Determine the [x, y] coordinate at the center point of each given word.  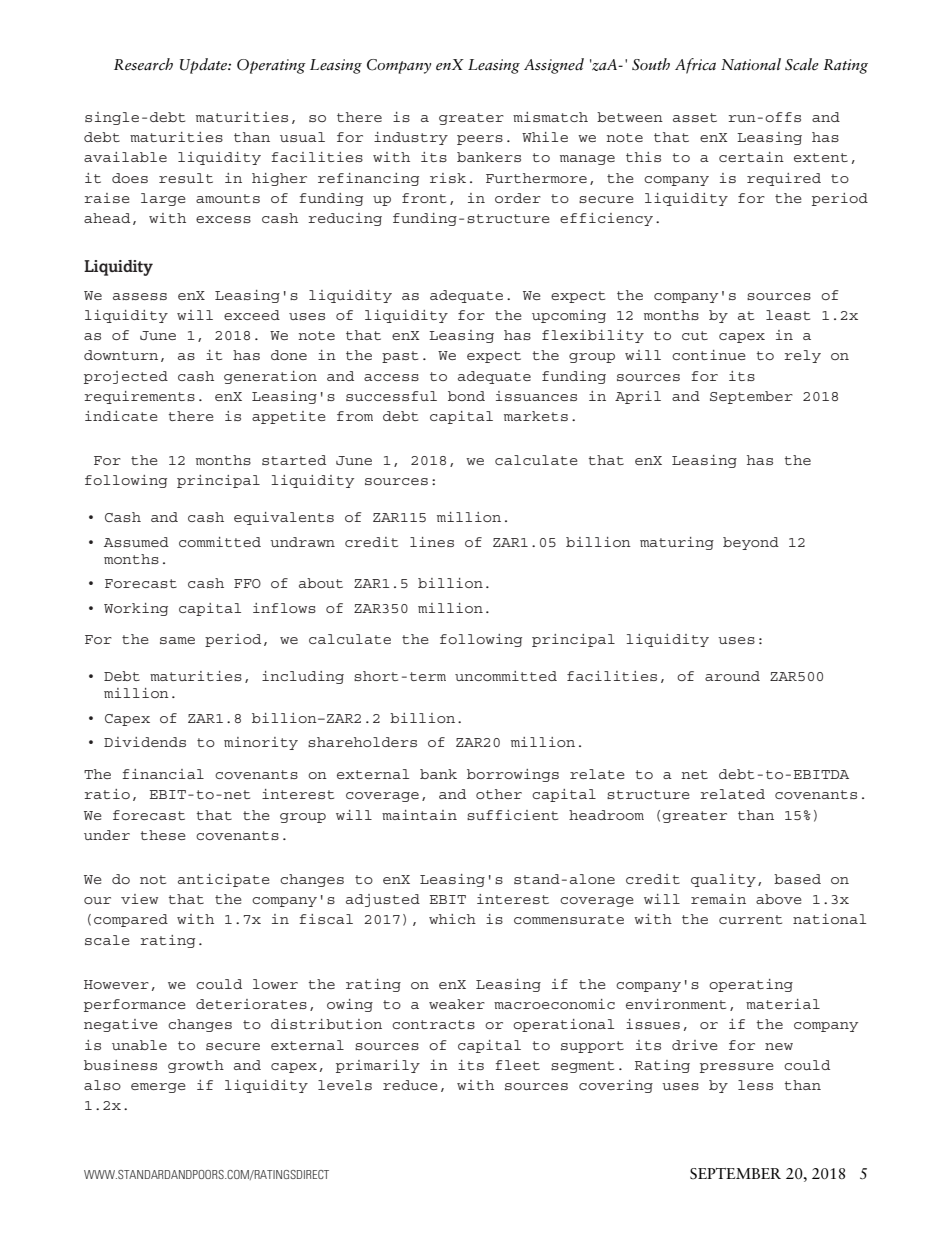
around [732, 676]
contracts [433, 1024]
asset [695, 117]
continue [709, 355]
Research [143, 64]
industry [411, 138]
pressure [737, 1068]
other [499, 794]
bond [466, 396]
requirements [139, 397]
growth [196, 1066]
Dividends [145, 742]
